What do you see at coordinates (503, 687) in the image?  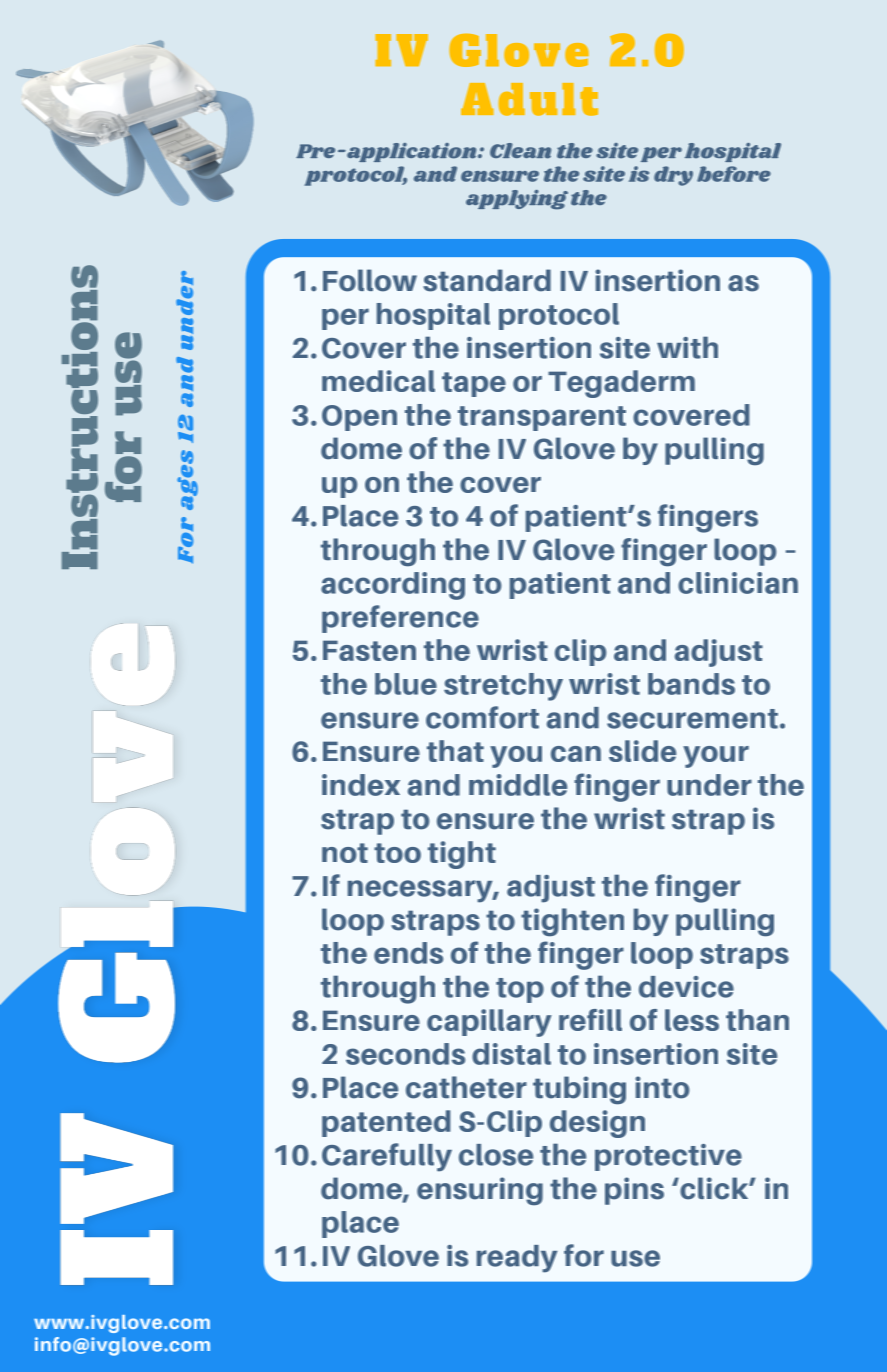 I see `stretchy` at bounding box center [503, 687].
